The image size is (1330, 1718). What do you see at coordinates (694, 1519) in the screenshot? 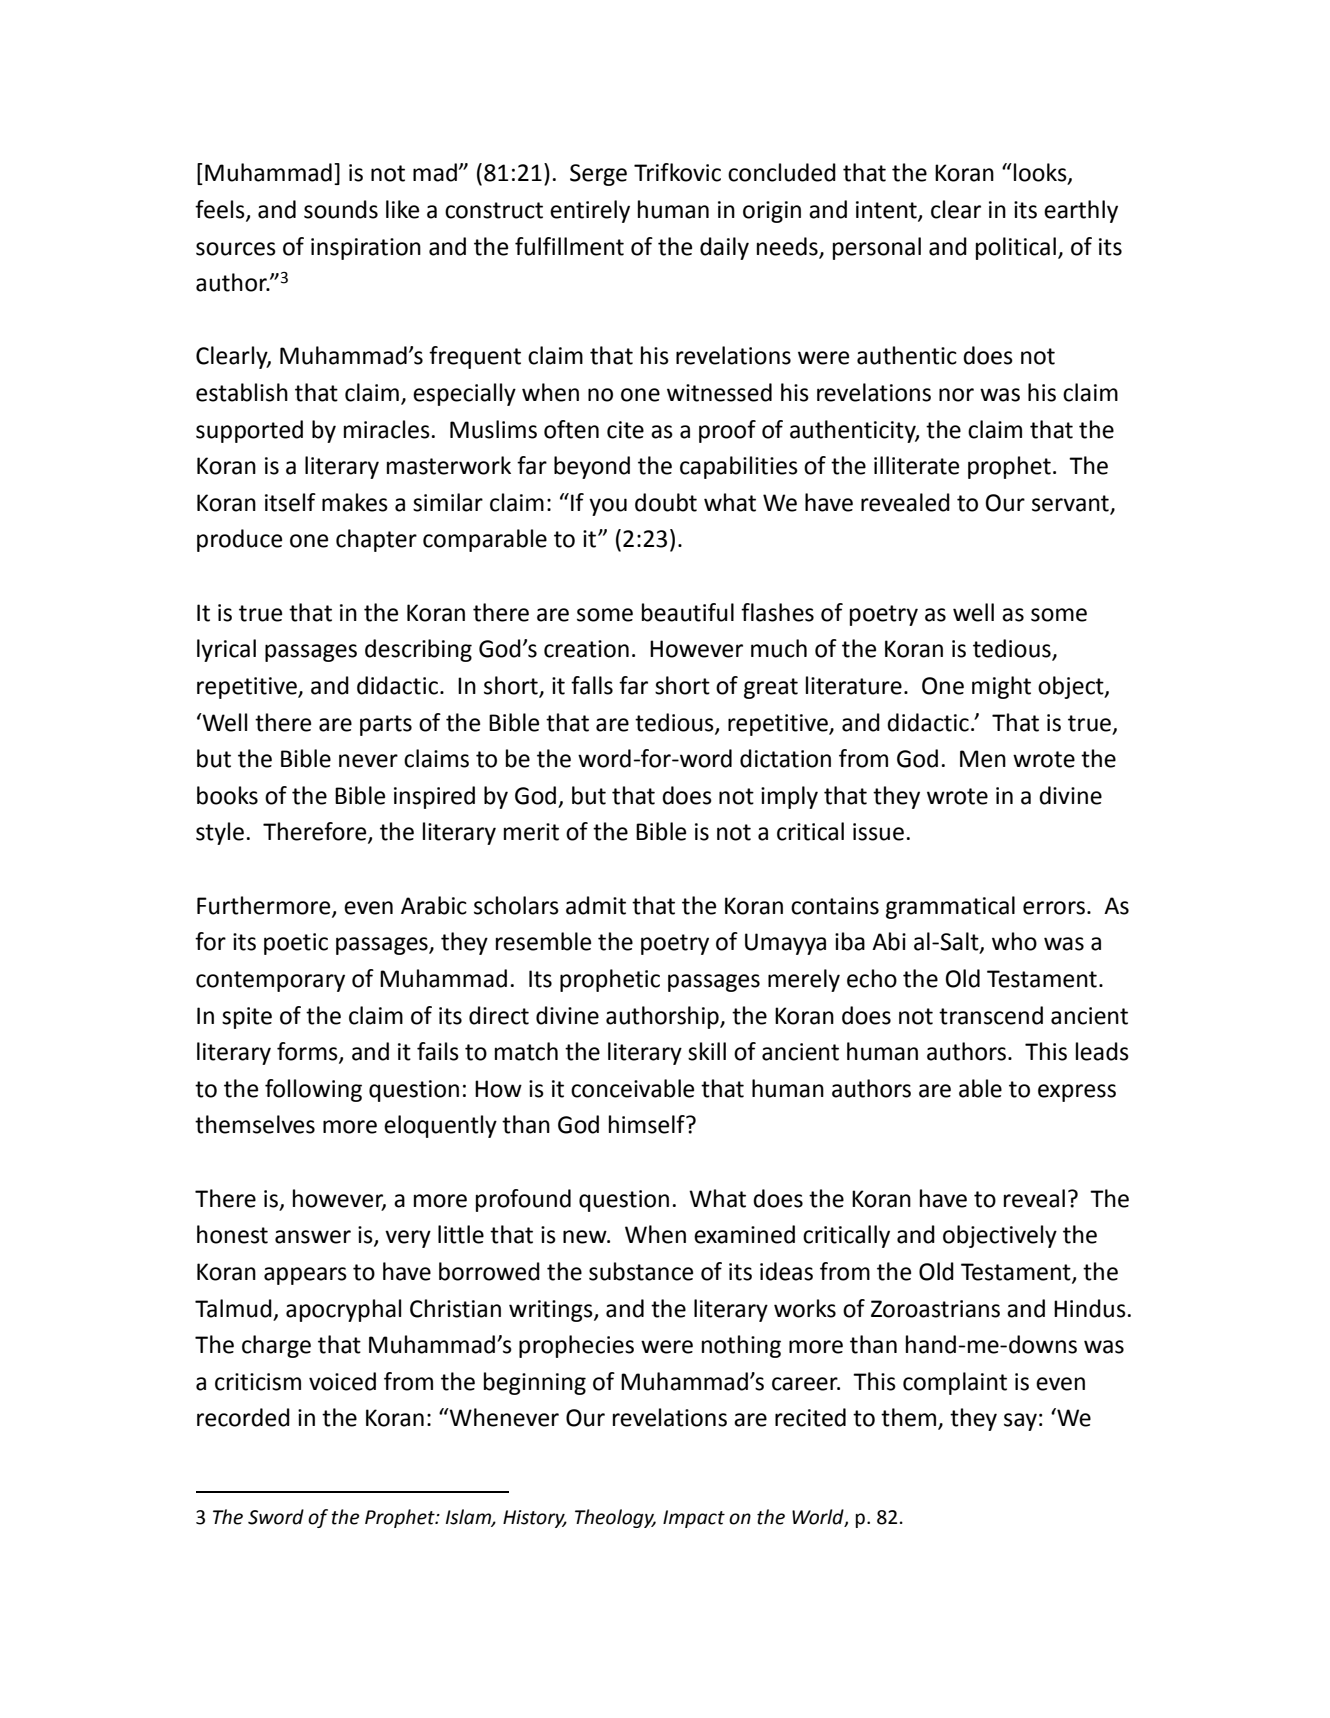
I see `Impact` at bounding box center [694, 1519].
